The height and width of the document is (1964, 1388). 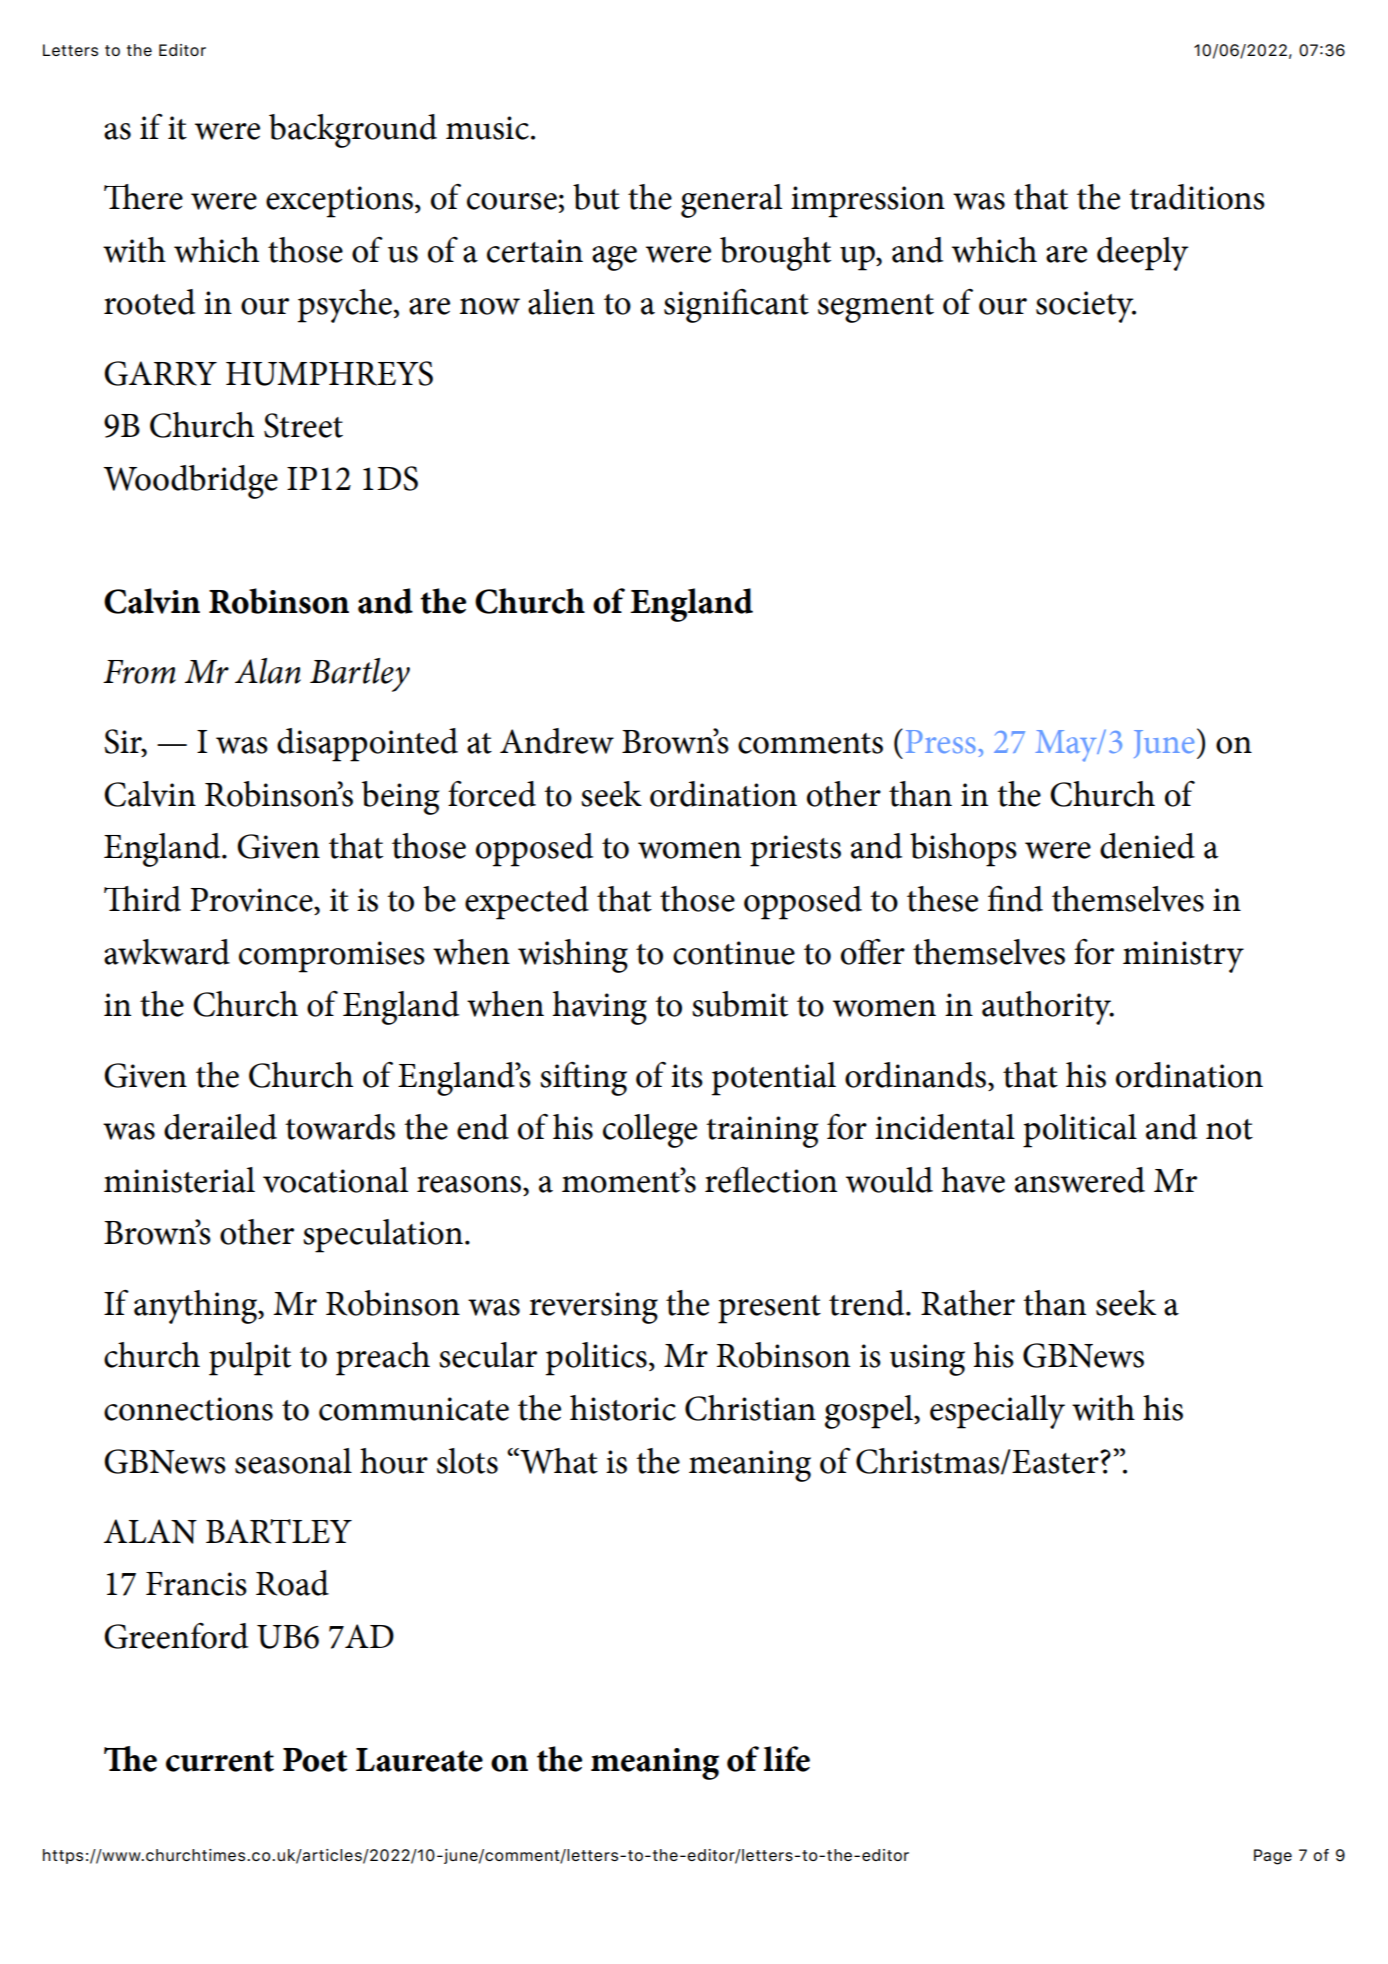 I want to click on compromises, so click(x=332, y=957).
